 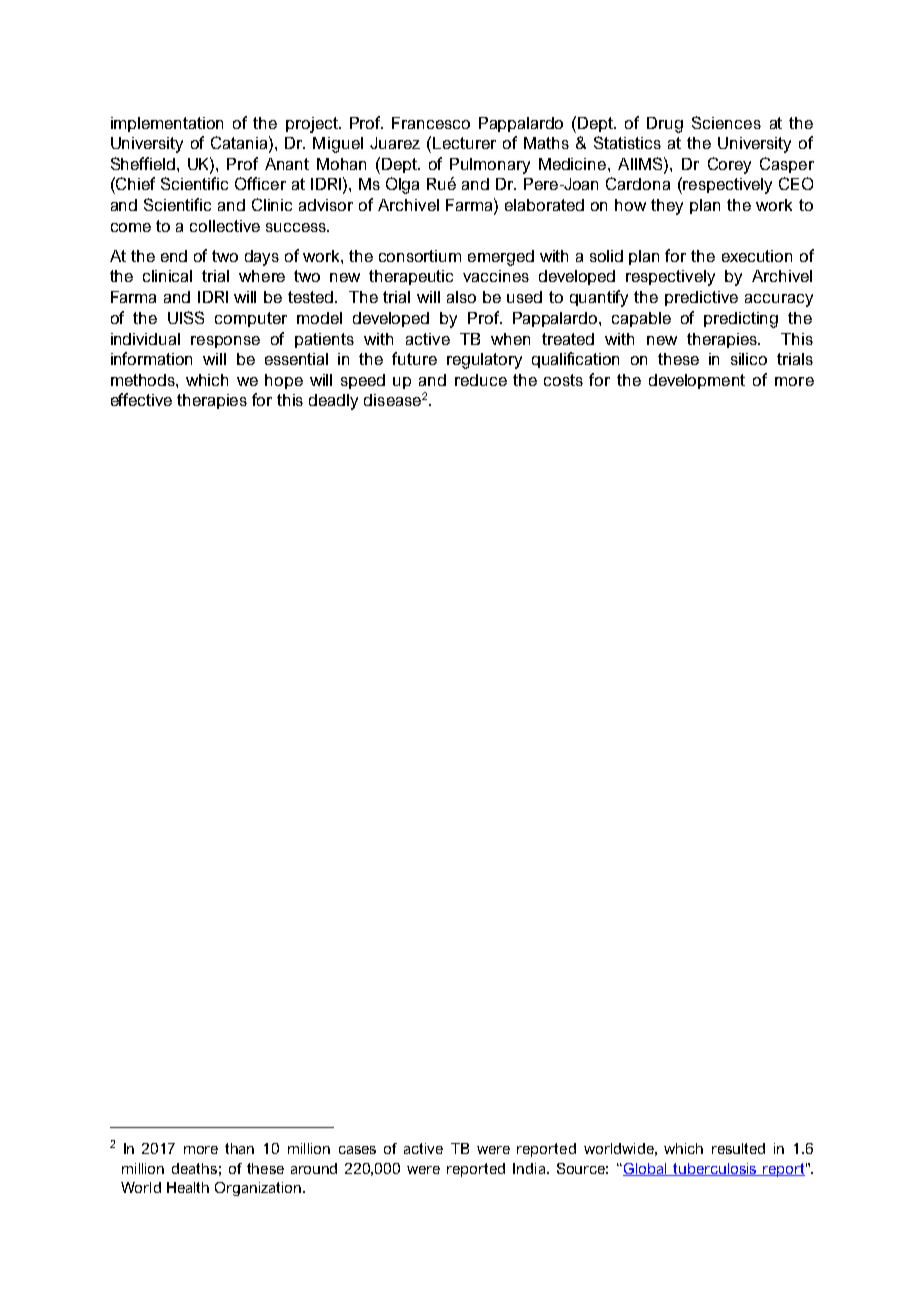 I want to click on than, so click(x=239, y=1148).
